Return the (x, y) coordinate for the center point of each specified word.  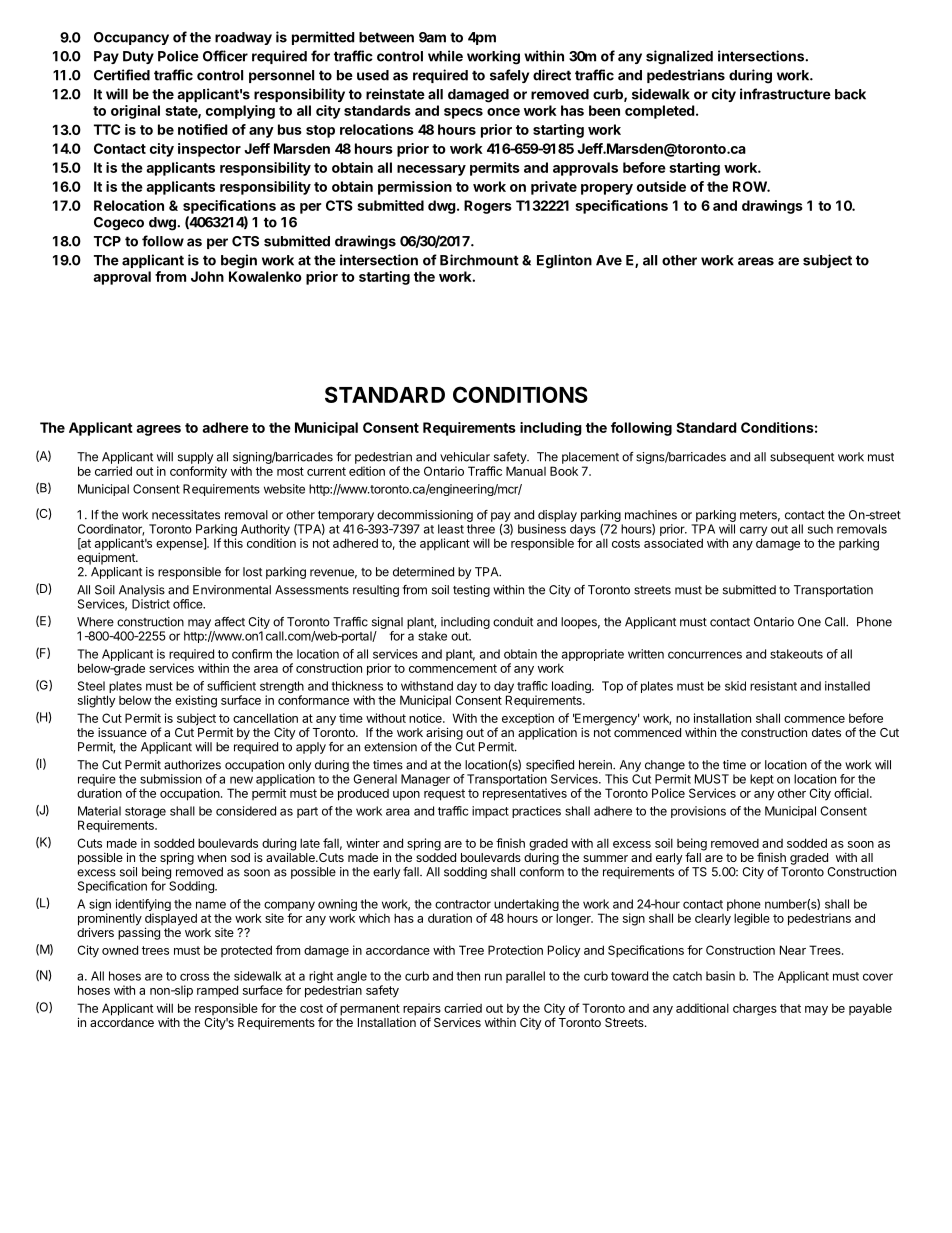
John (207, 276)
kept (762, 780)
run (493, 977)
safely (509, 76)
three (481, 529)
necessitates (186, 515)
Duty (138, 57)
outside (661, 186)
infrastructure (785, 94)
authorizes (192, 765)
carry (753, 532)
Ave (609, 260)
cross (194, 977)
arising (444, 733)
